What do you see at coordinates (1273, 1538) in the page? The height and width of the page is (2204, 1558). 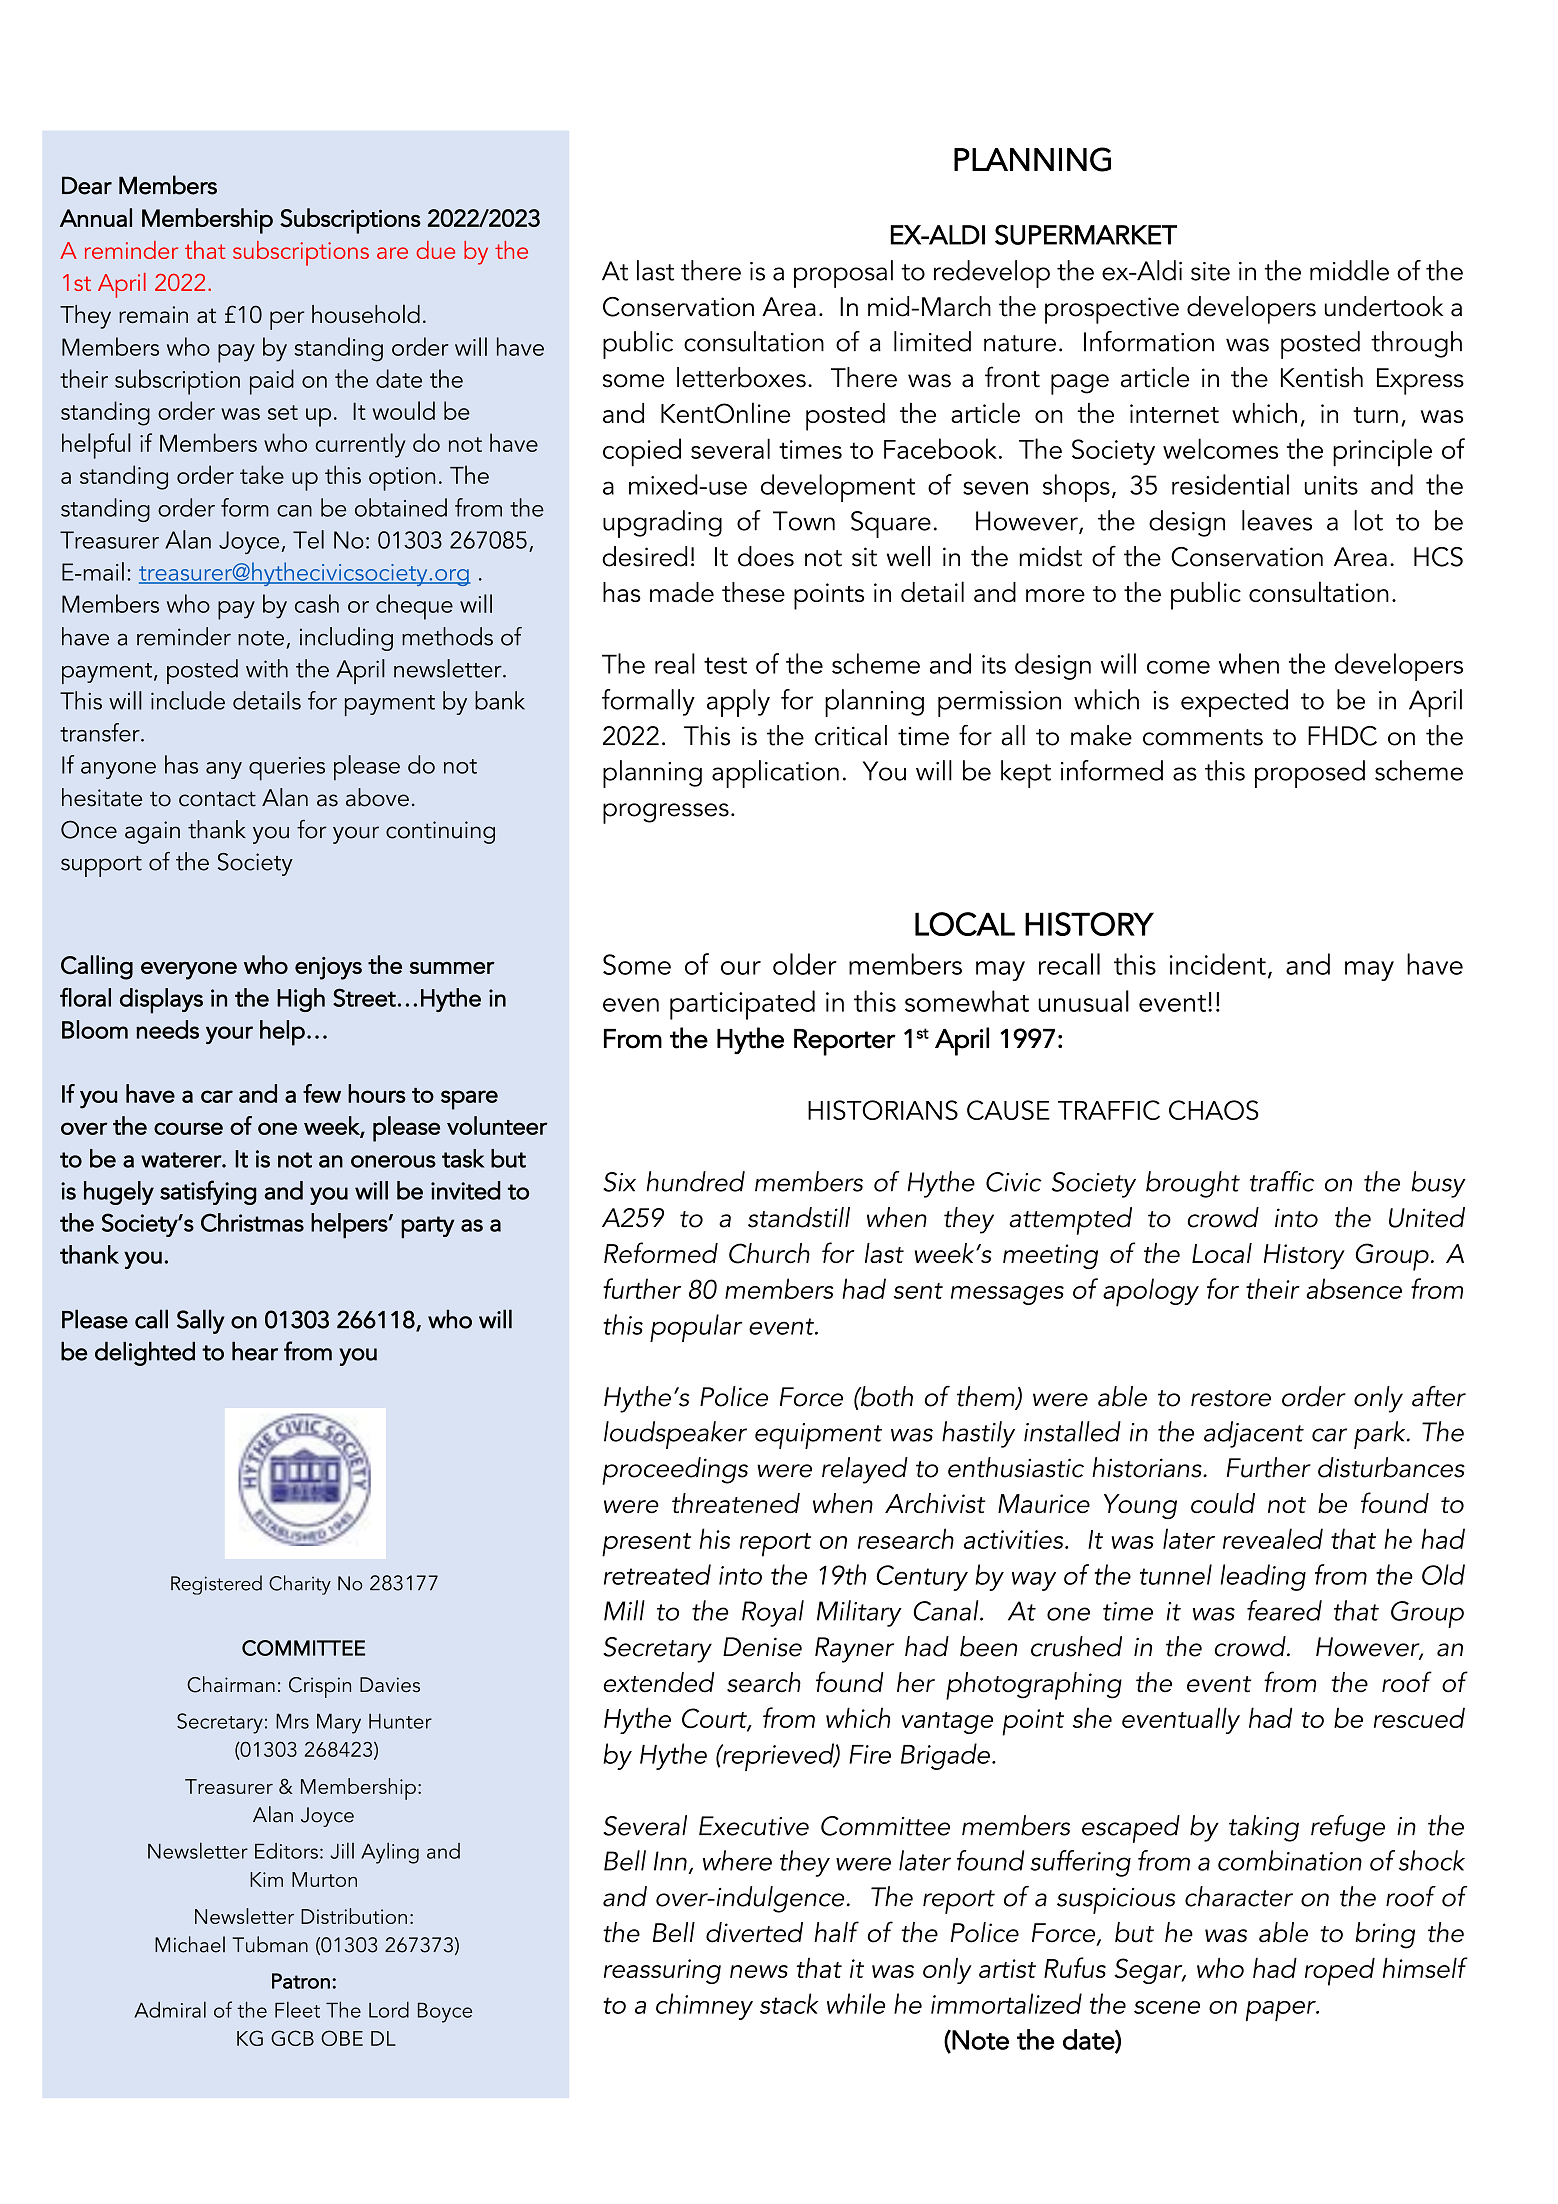 I see `revealed` at bounding box center [1273, 1538].
